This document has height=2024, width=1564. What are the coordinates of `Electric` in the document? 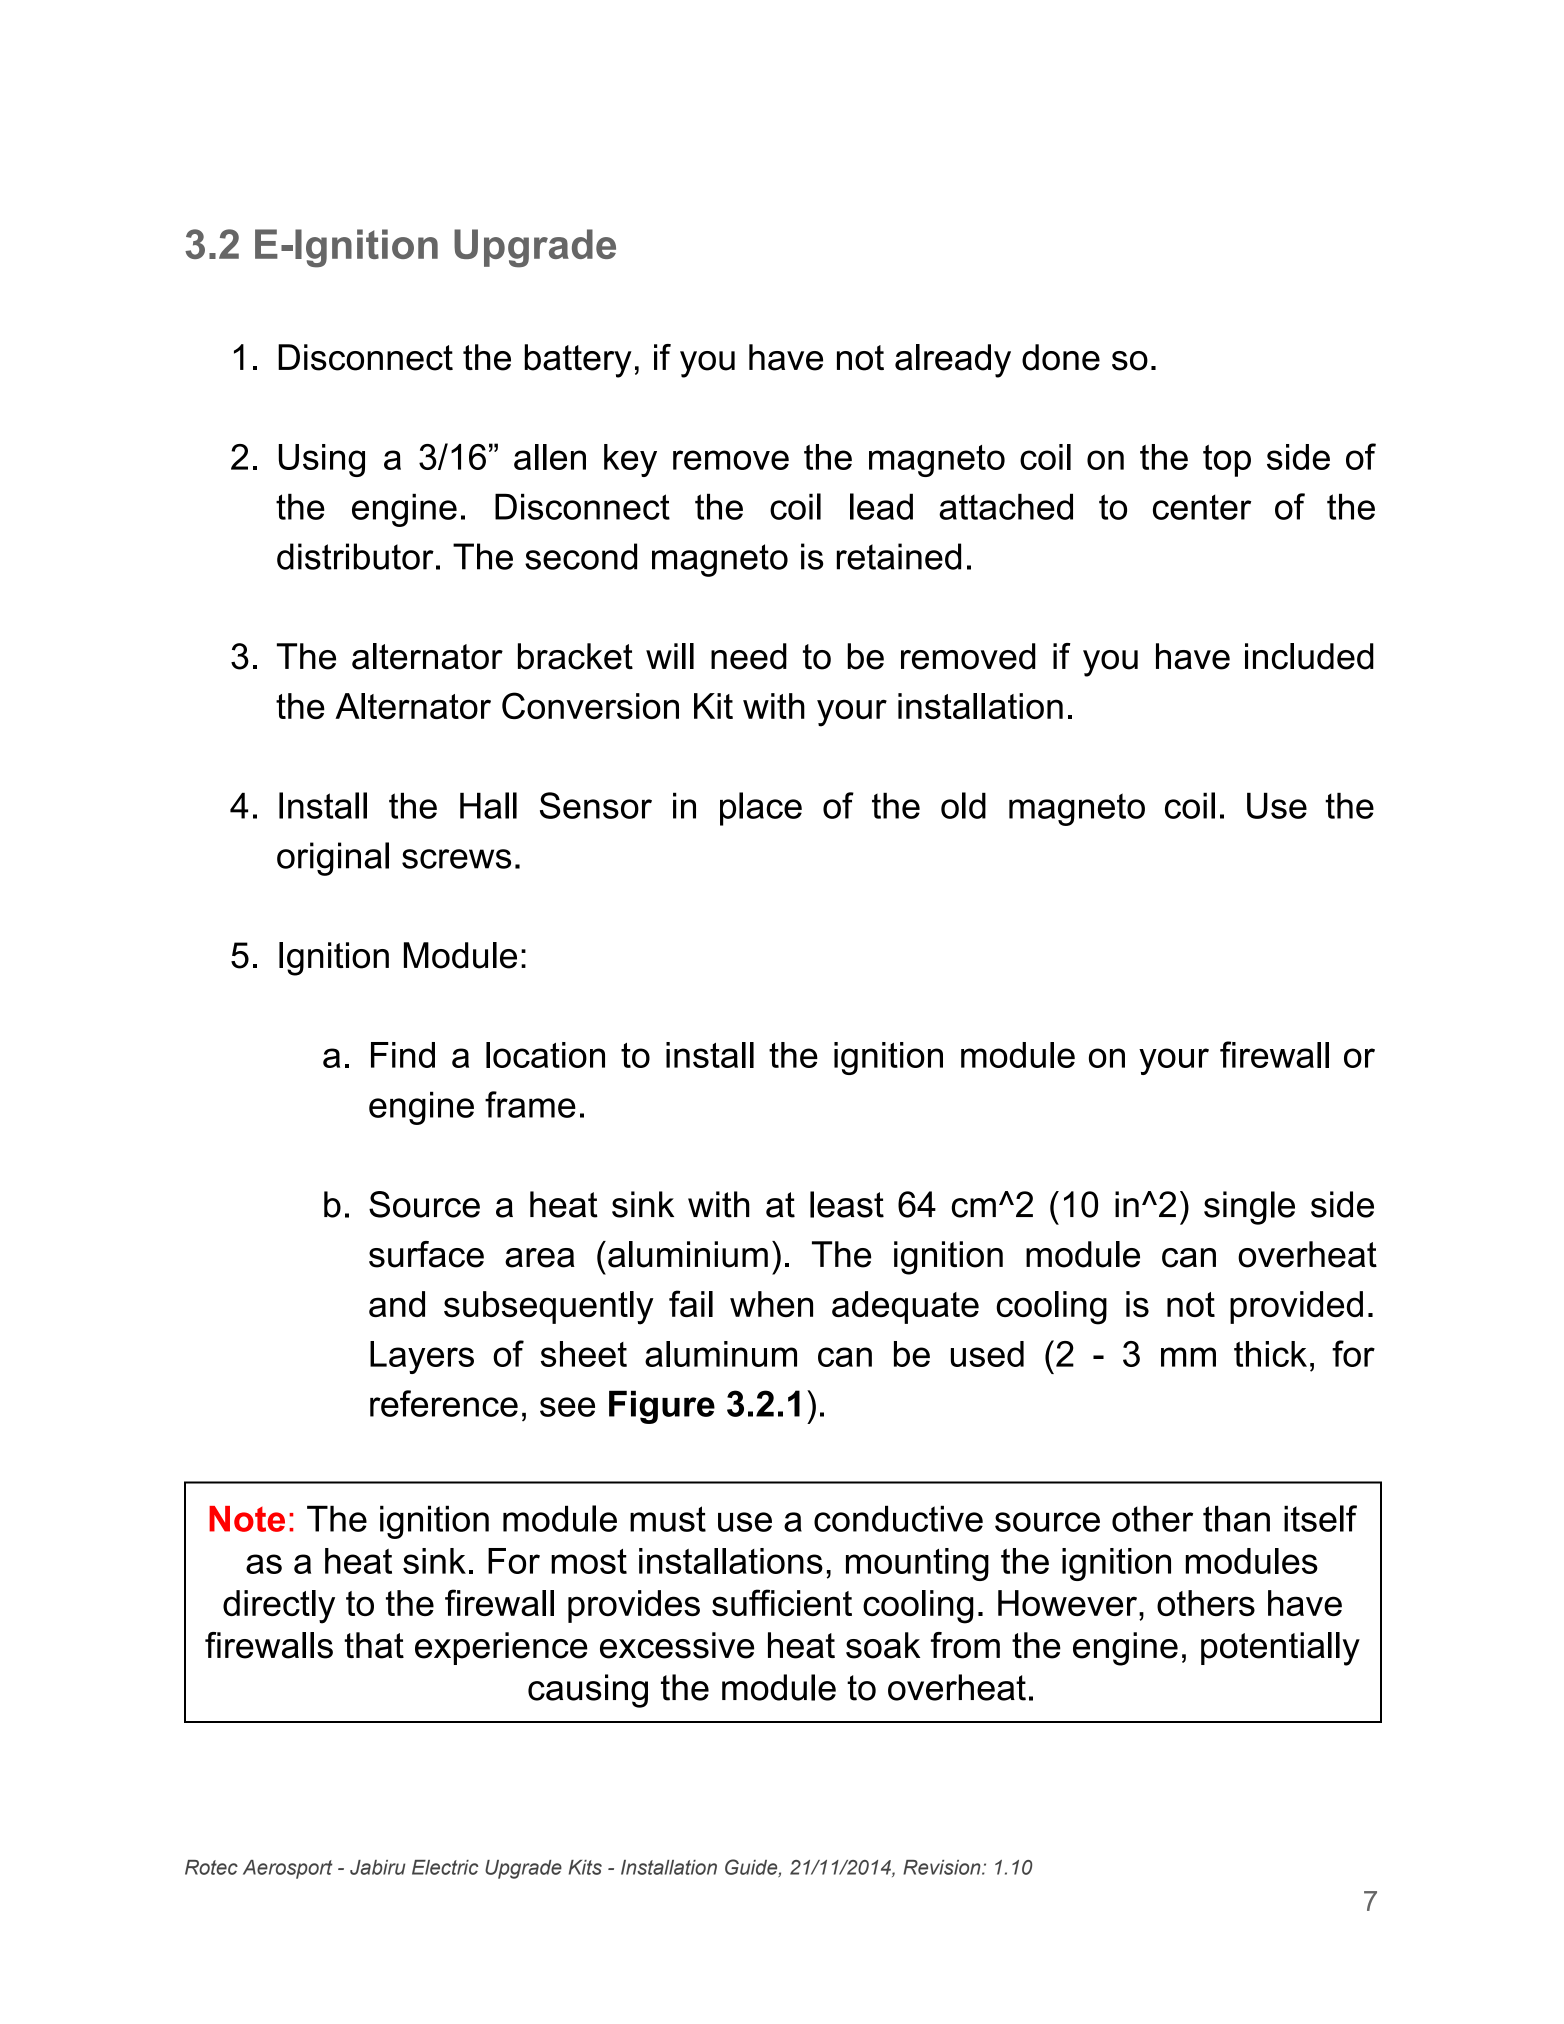 It's located at (445, 1867).
